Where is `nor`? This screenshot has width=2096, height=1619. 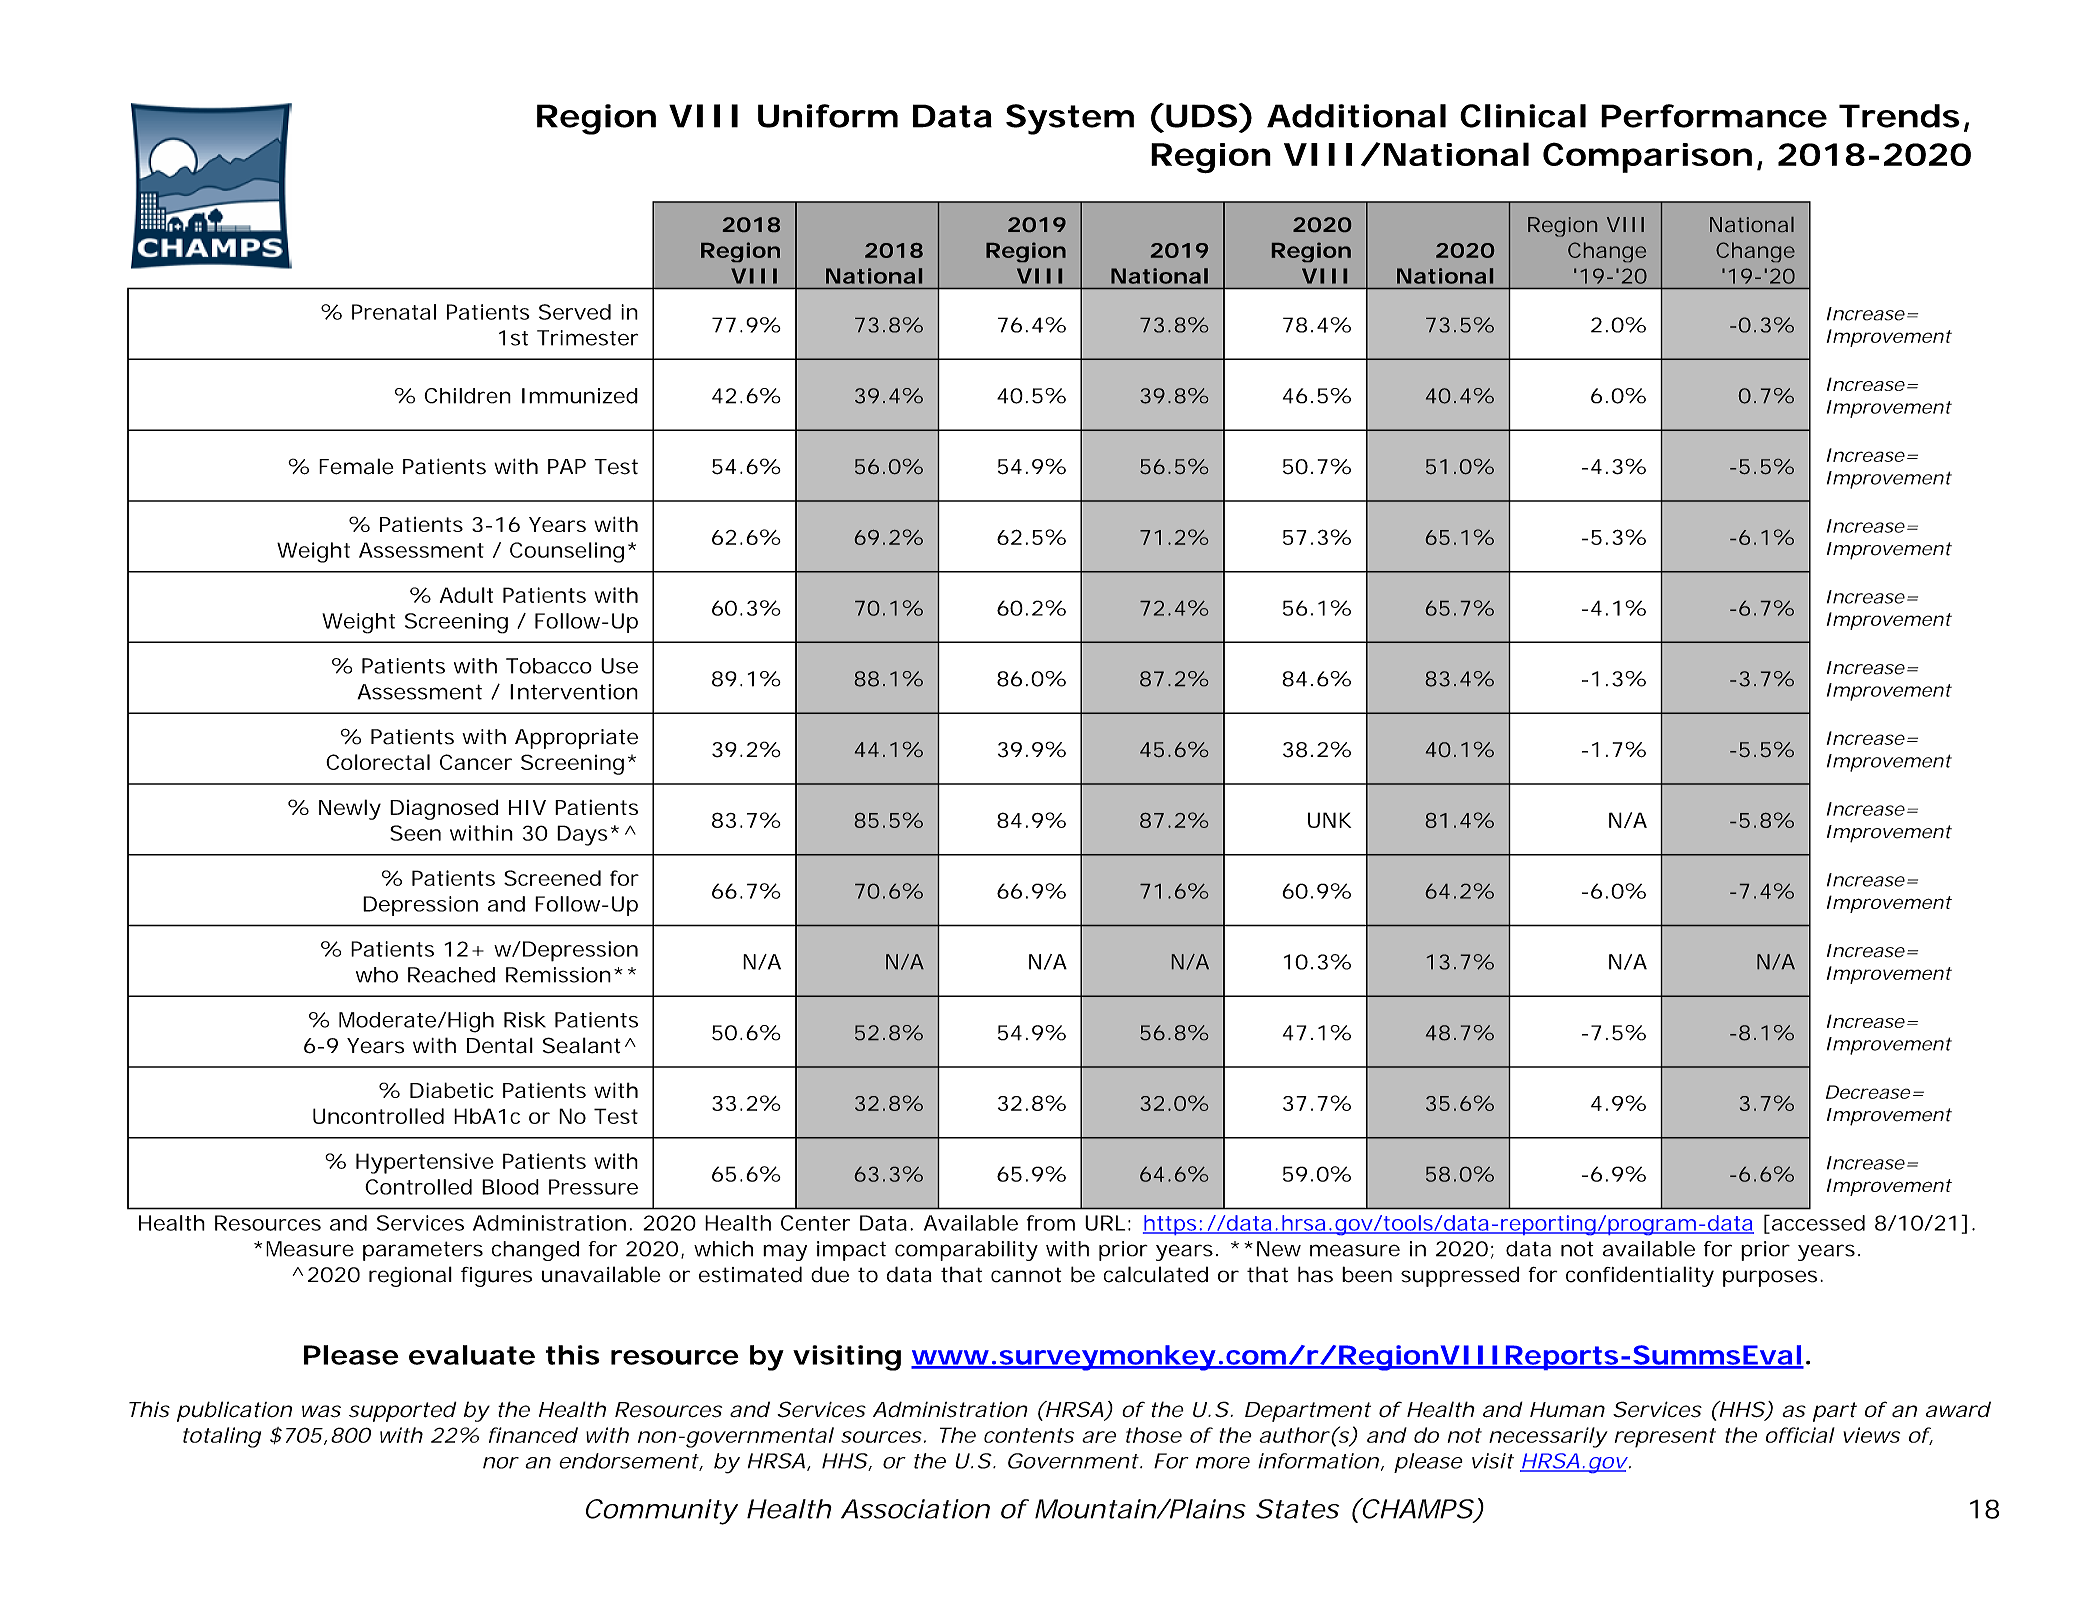 nor is located at coordinates (501, 1463).
